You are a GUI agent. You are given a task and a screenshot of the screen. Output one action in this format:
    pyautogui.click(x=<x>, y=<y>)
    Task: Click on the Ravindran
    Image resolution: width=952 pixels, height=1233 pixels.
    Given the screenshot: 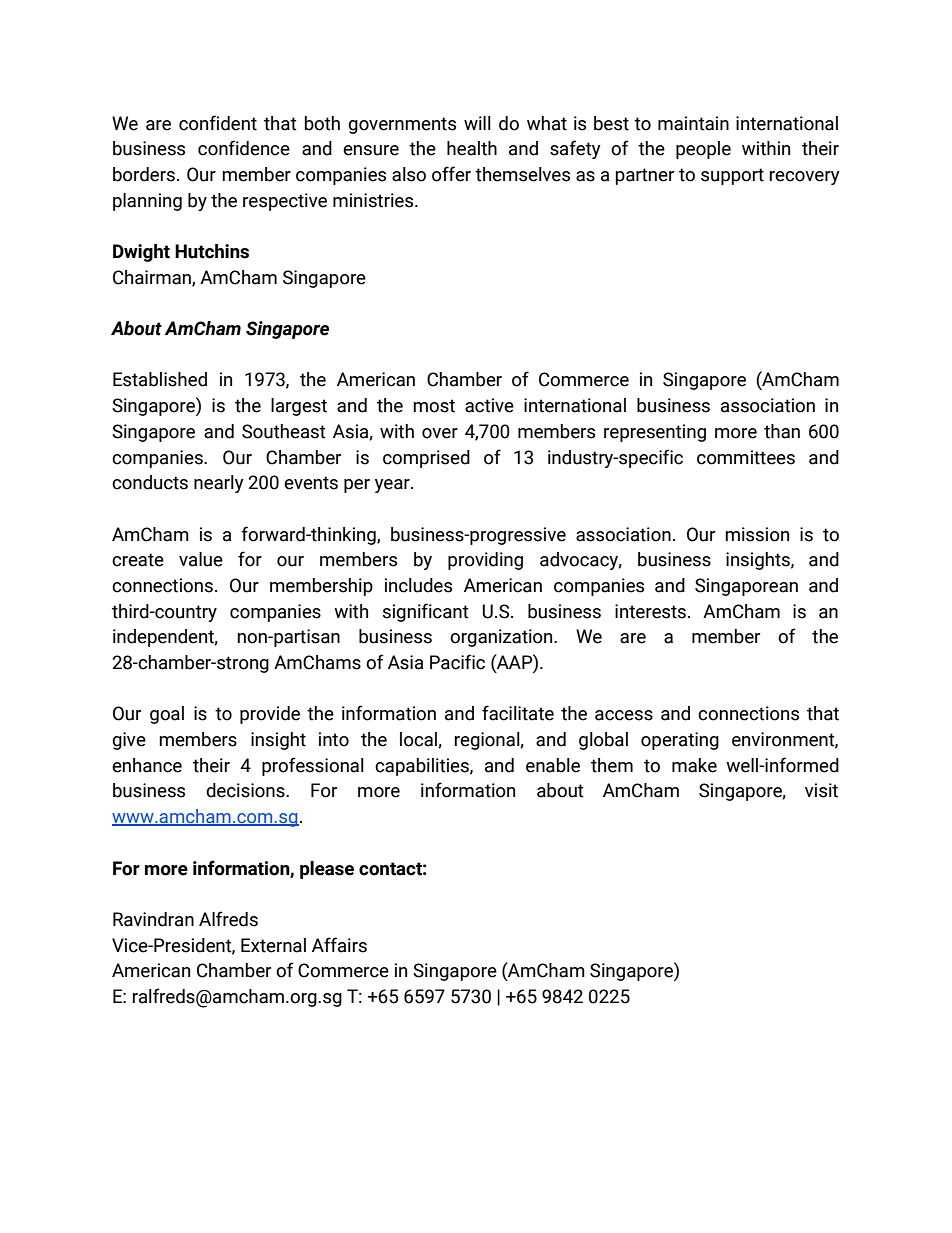 What is the action you would take?
    pyautogui.click(x=153, y=919)
